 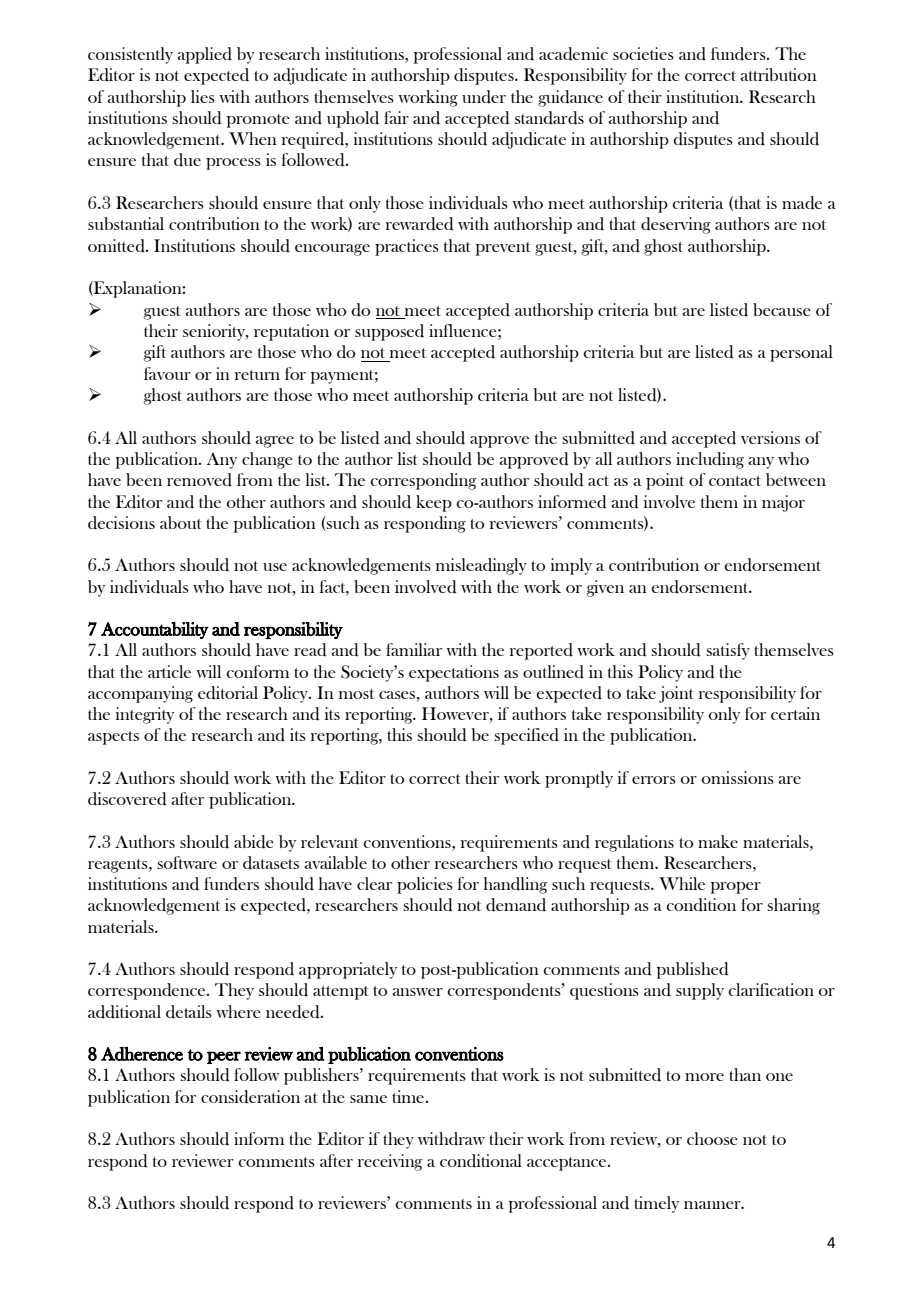 What do you see at coordinates (737, 777) in the screenshot?
I see `omissions` at bounding box center [737, 777].
